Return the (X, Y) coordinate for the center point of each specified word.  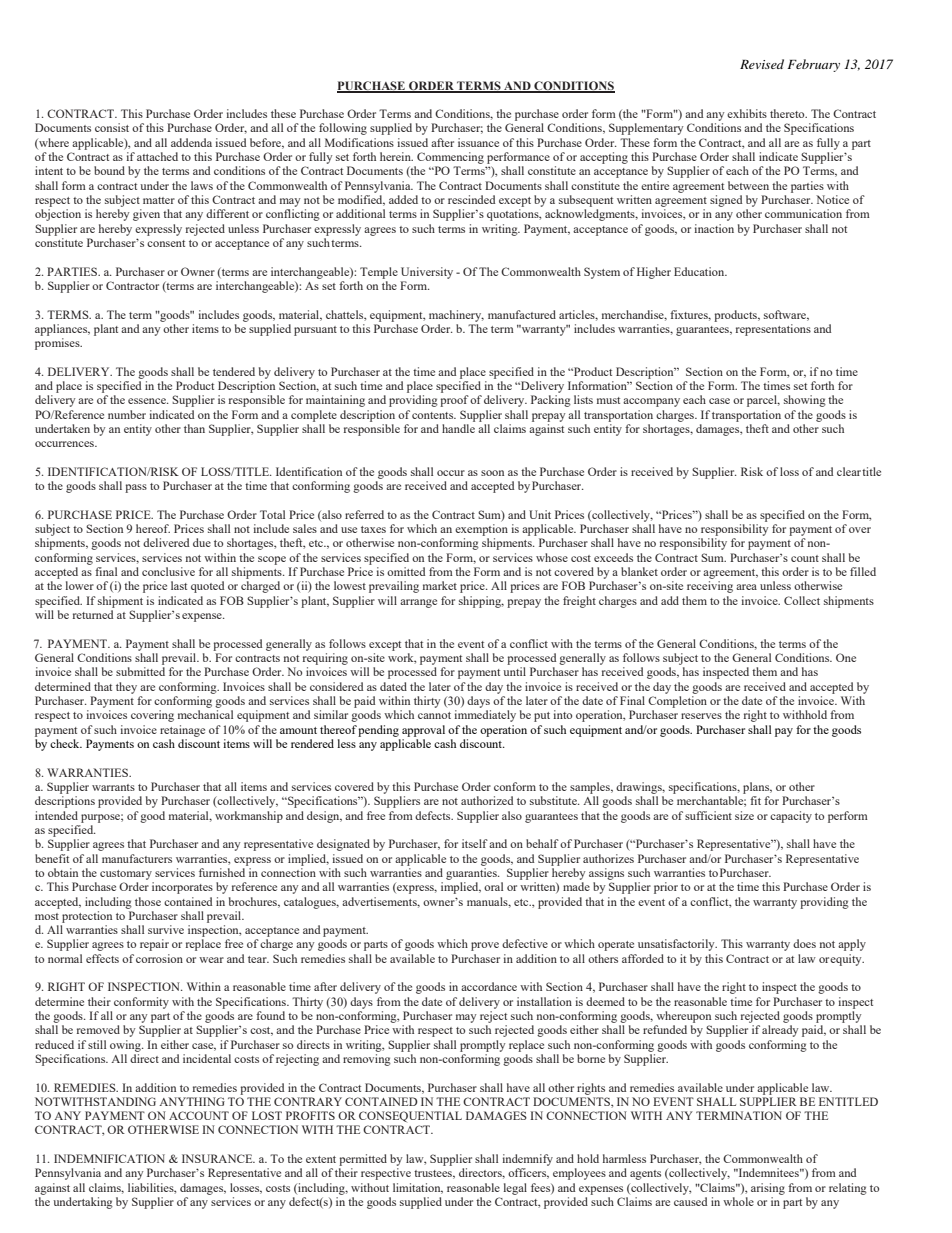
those (148, 901)
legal (515, 1189)
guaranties (472, 874)
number (127, 414)
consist (112, 127)
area (746, 587)
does (804, 943)
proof (454, 401)
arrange (418, 603)
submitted (140, 671)
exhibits (747, 113)
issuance (478, 142)
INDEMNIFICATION (109, 1158)
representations (773, 330)
